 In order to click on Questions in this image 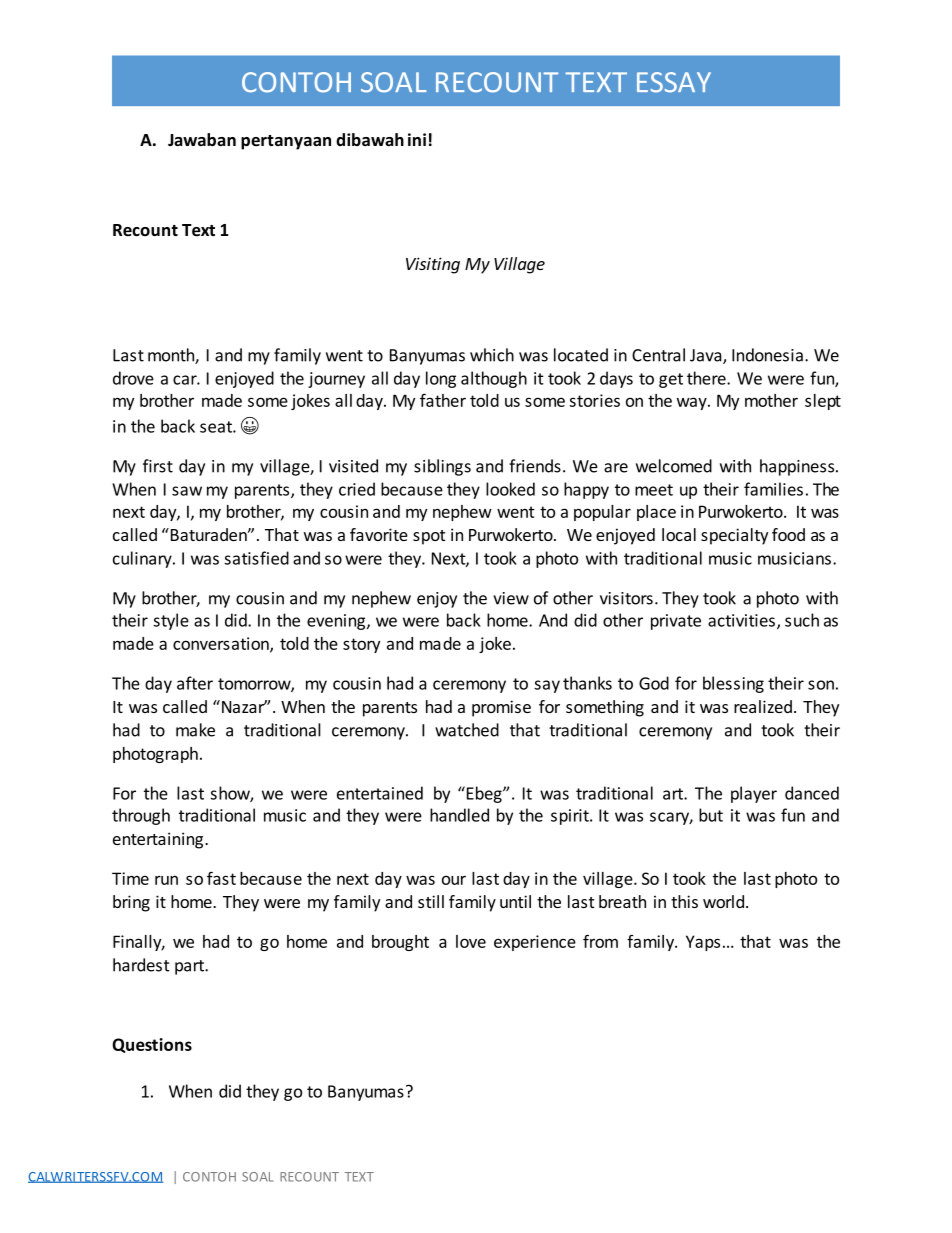, I will do `click(152, 1045)`.
